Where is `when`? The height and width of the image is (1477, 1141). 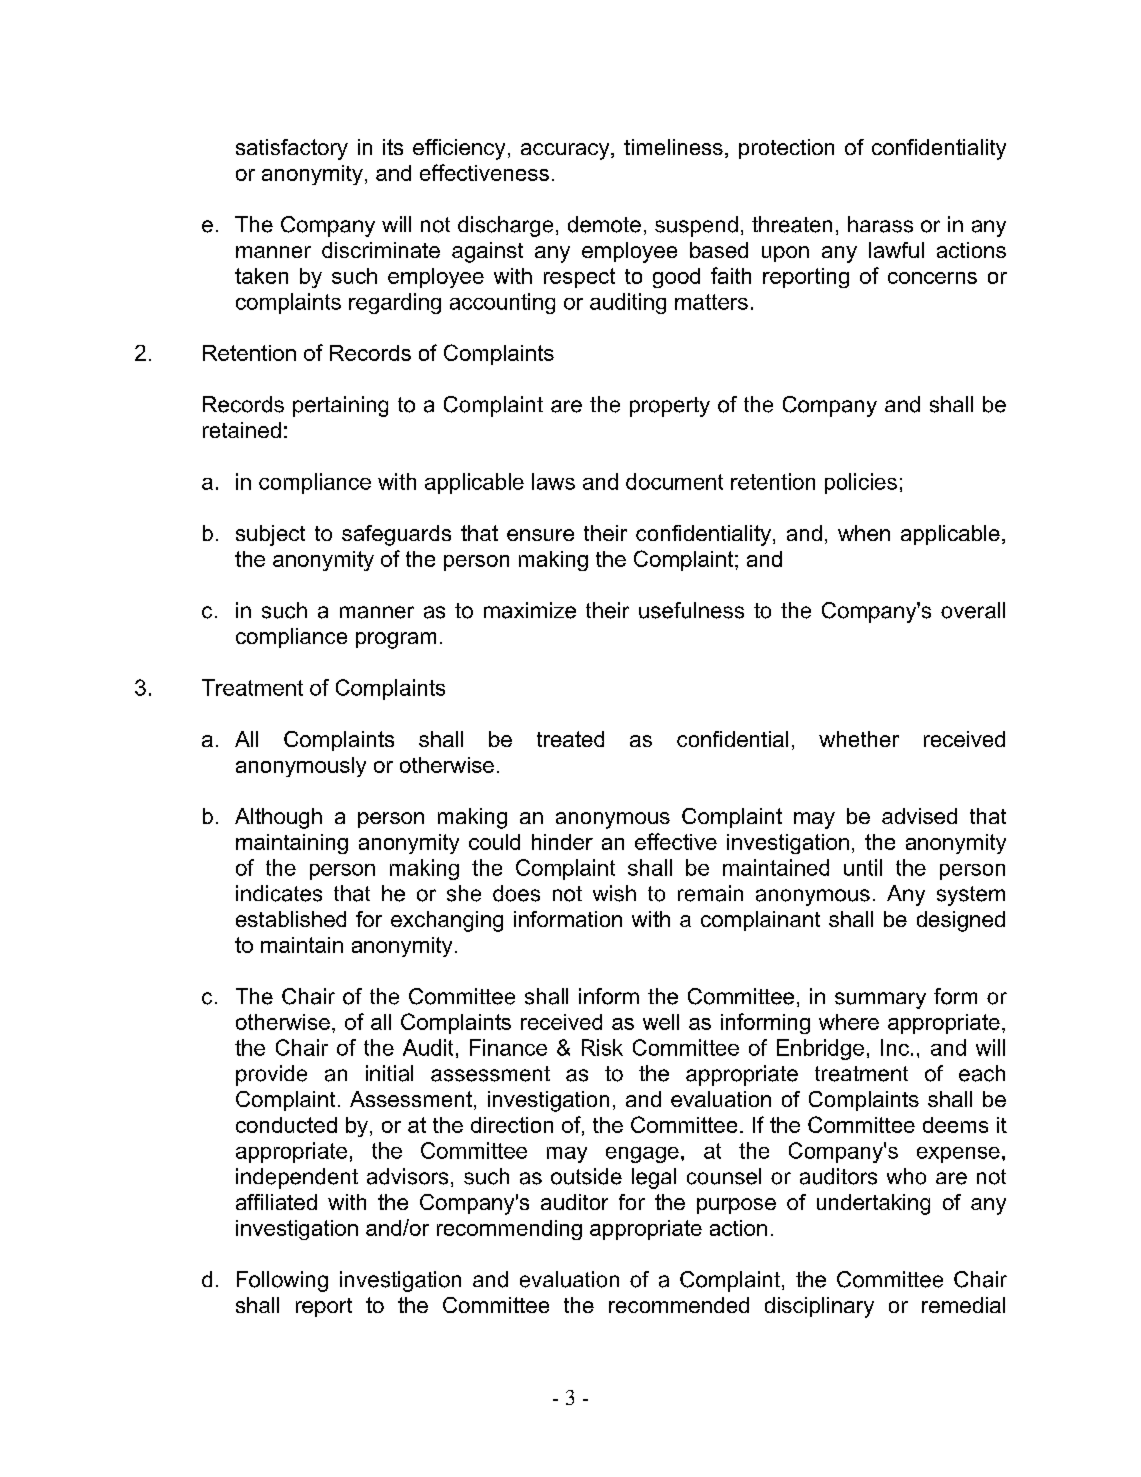 when is located at coordinates (864, 533).
